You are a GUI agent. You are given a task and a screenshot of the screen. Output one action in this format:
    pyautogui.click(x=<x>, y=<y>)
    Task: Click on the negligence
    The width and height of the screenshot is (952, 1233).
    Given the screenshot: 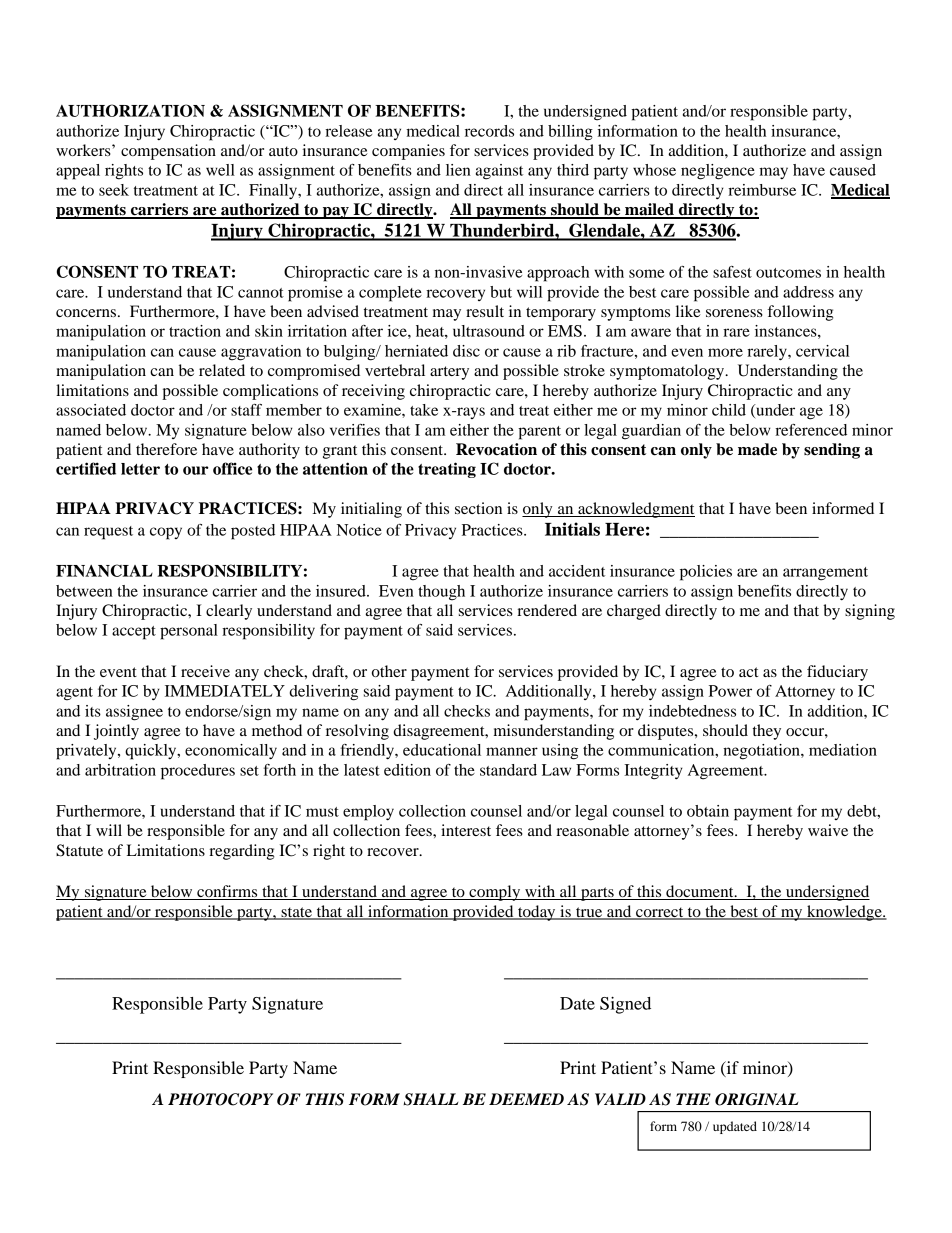 What is the action you would take?
    pyautogui.click(x=718, y=172)
